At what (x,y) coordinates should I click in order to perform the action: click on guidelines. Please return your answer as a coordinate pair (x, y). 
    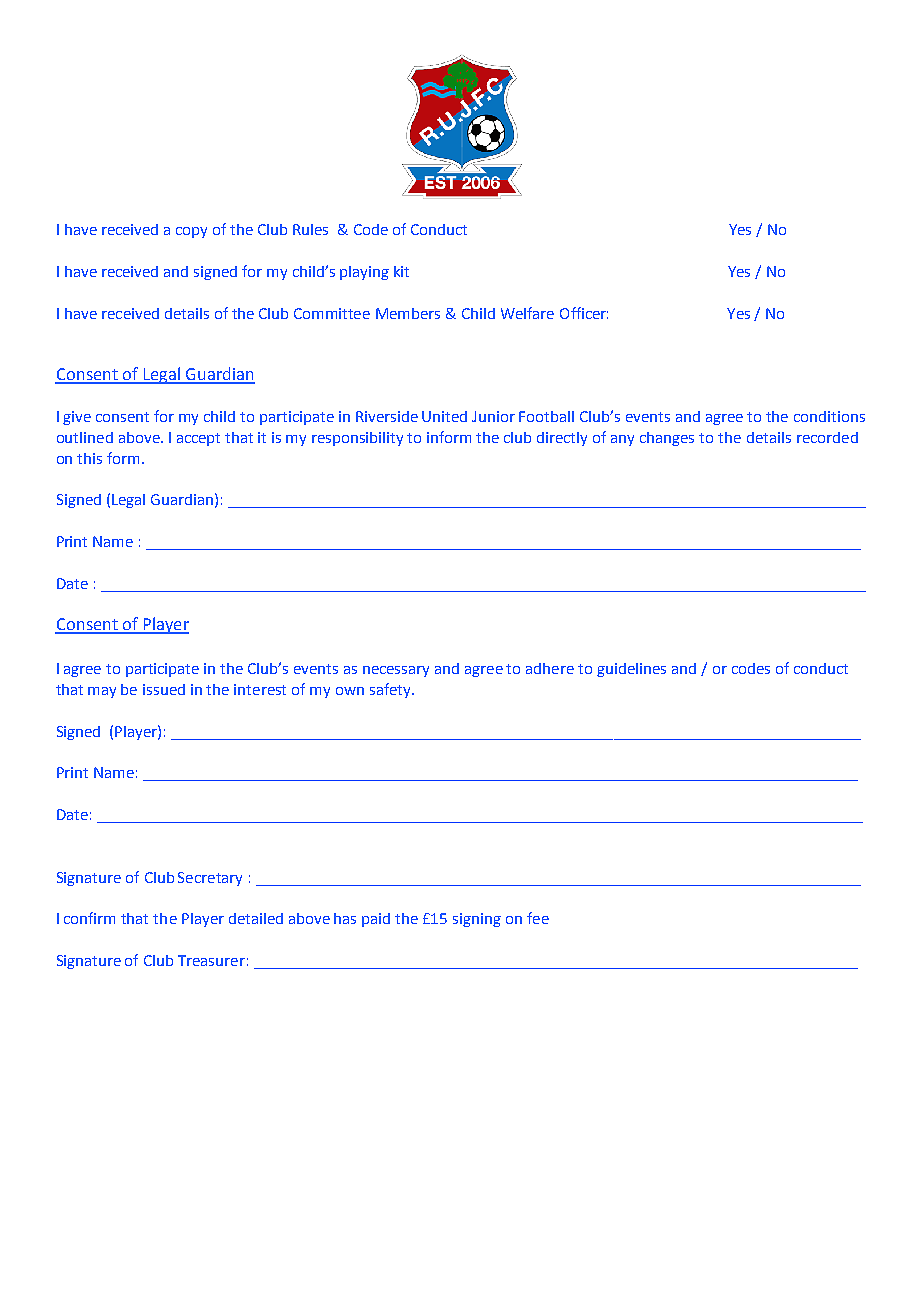
    Looking at the image, I should click on (631, 670).
